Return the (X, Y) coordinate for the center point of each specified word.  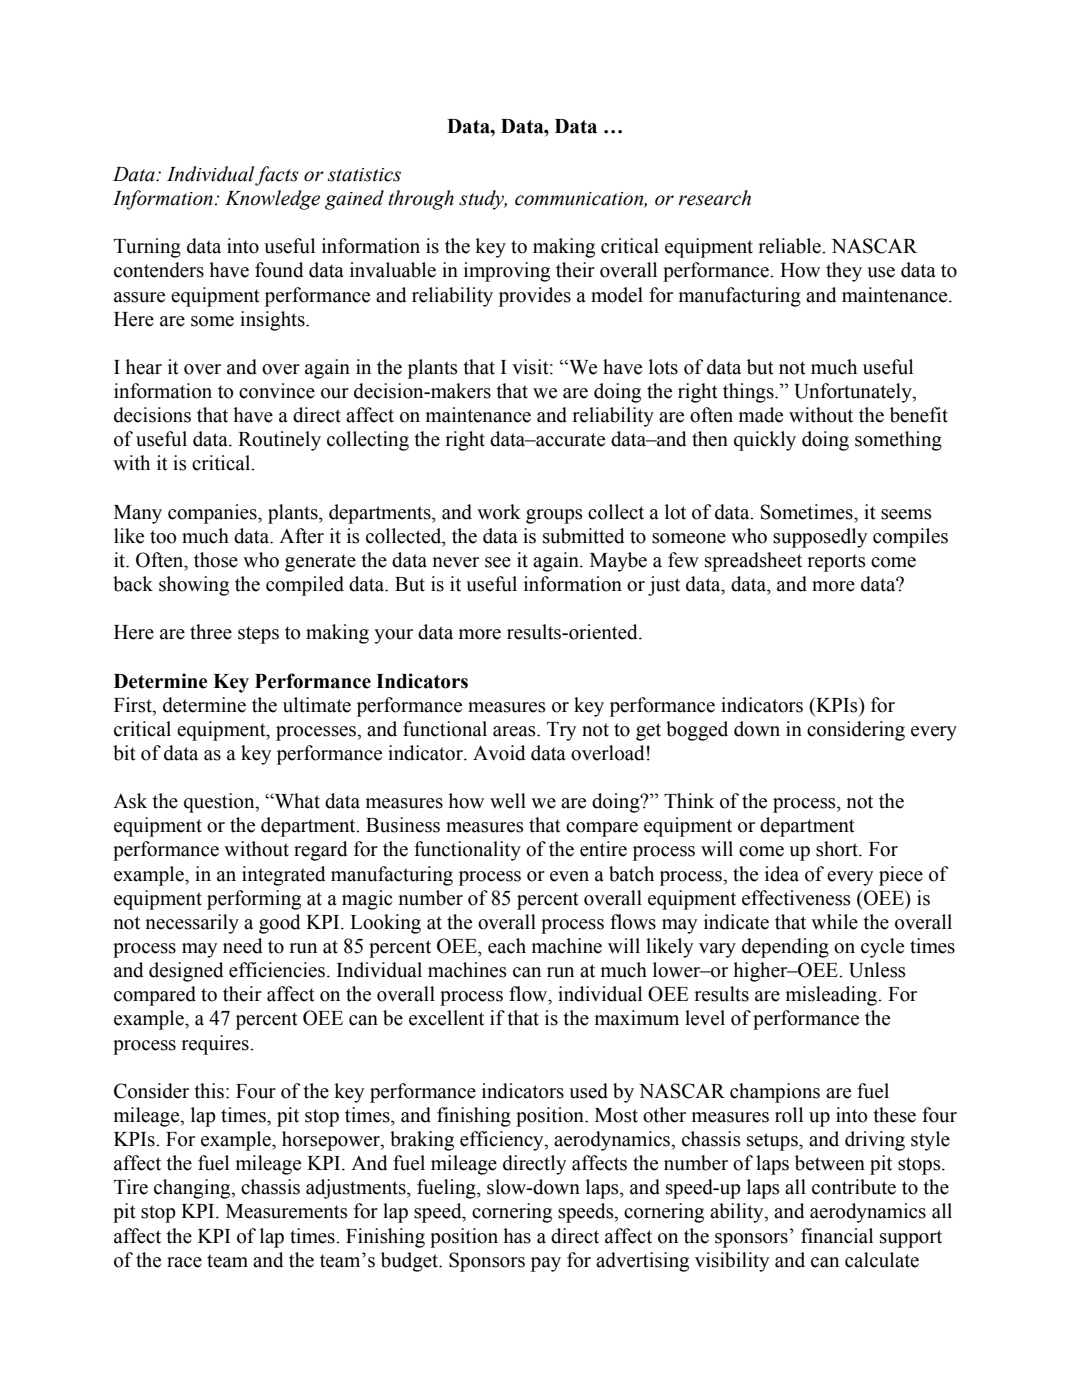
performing (254, 900)
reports (836, 563)
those (216, 560)
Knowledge (272, 200)
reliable (790, 246)
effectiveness (796, 898)
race (184, 1262)
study (483, 200)
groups (554, 516)
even (569, 876)
